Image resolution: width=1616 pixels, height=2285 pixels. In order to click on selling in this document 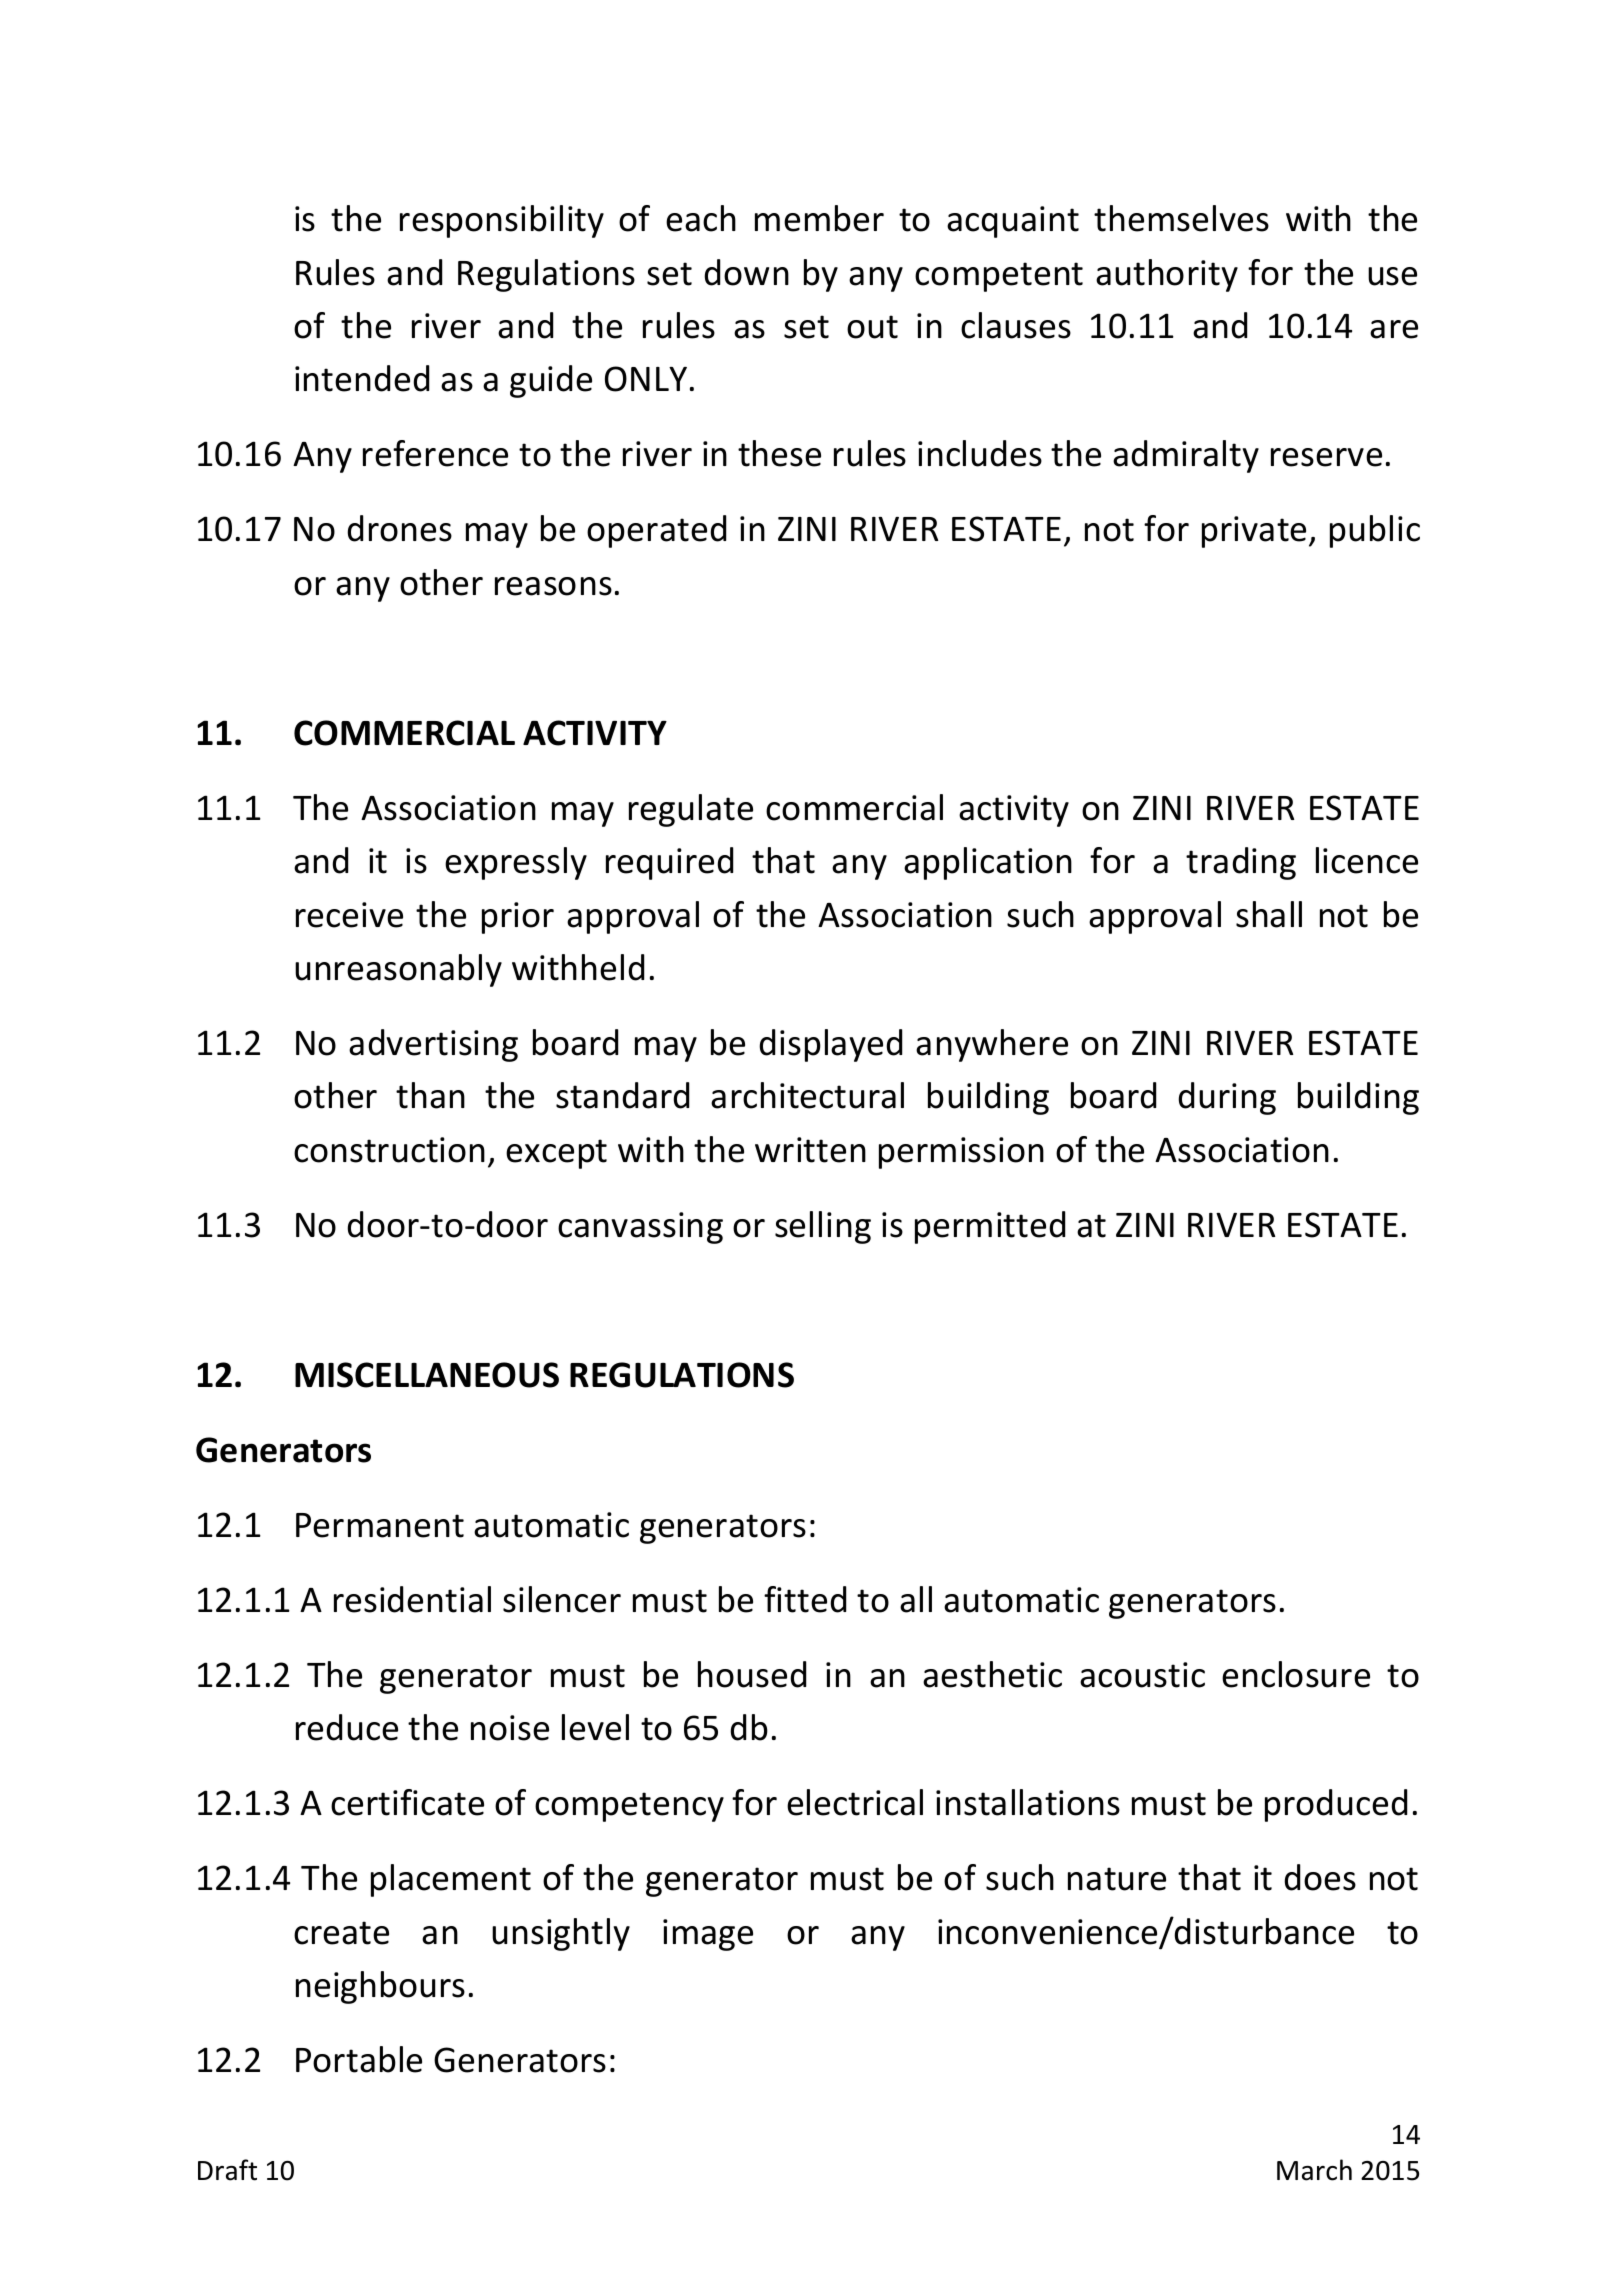, I will do `click(823, 1227)`.
